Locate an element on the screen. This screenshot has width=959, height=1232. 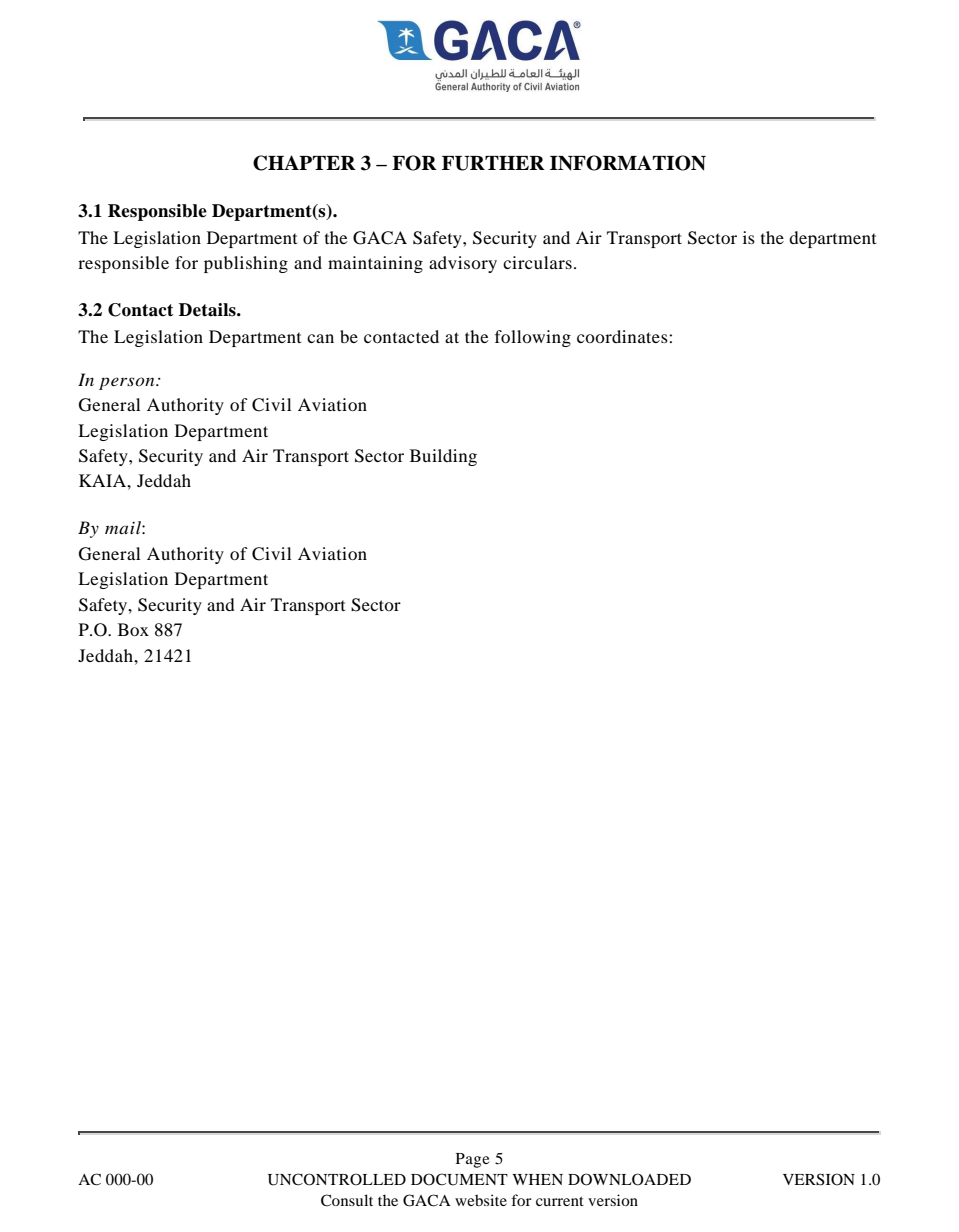
Building is located at coordinates (443, 457).
